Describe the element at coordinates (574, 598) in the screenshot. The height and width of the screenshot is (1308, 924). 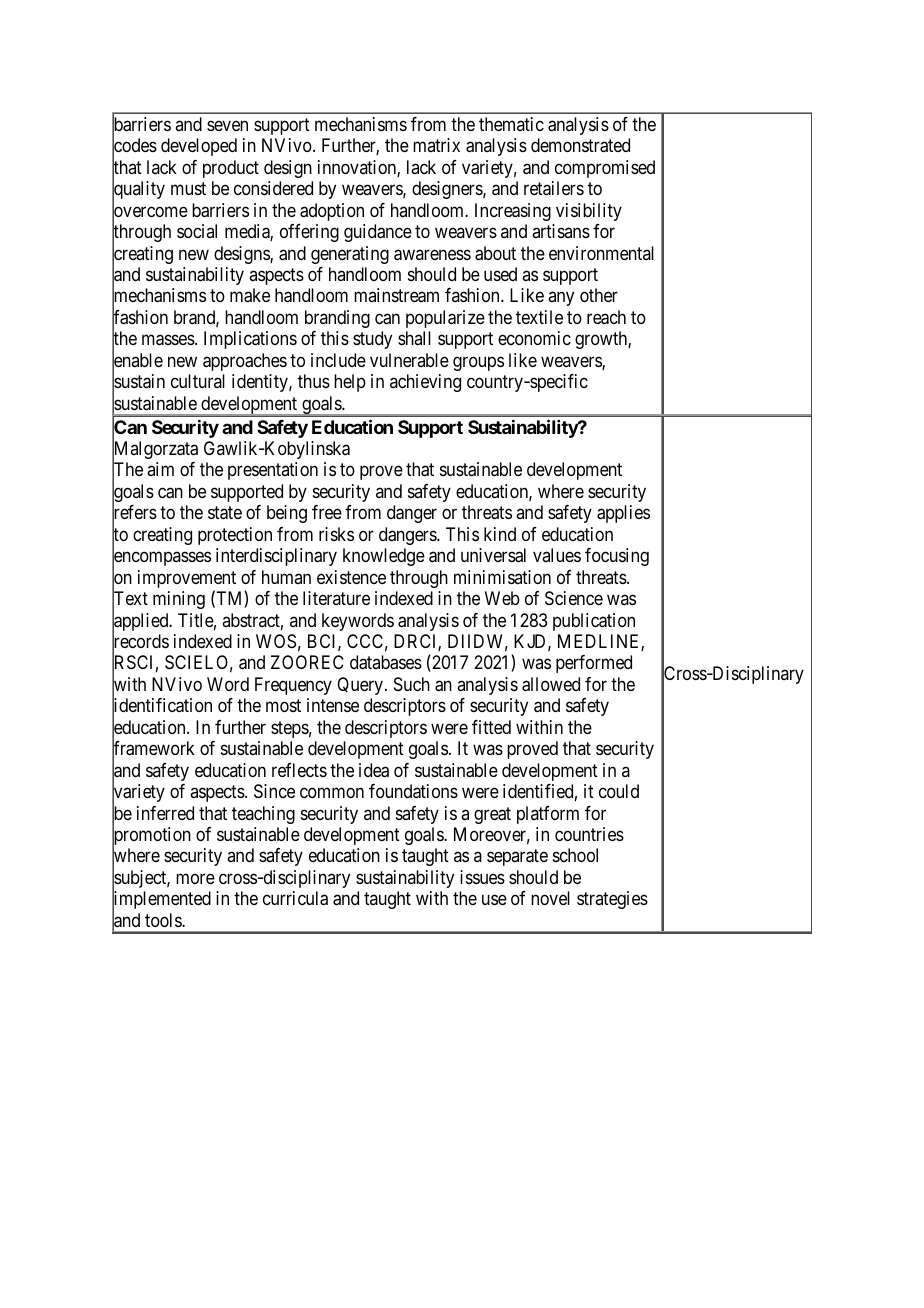
I see `Science` at that location.
